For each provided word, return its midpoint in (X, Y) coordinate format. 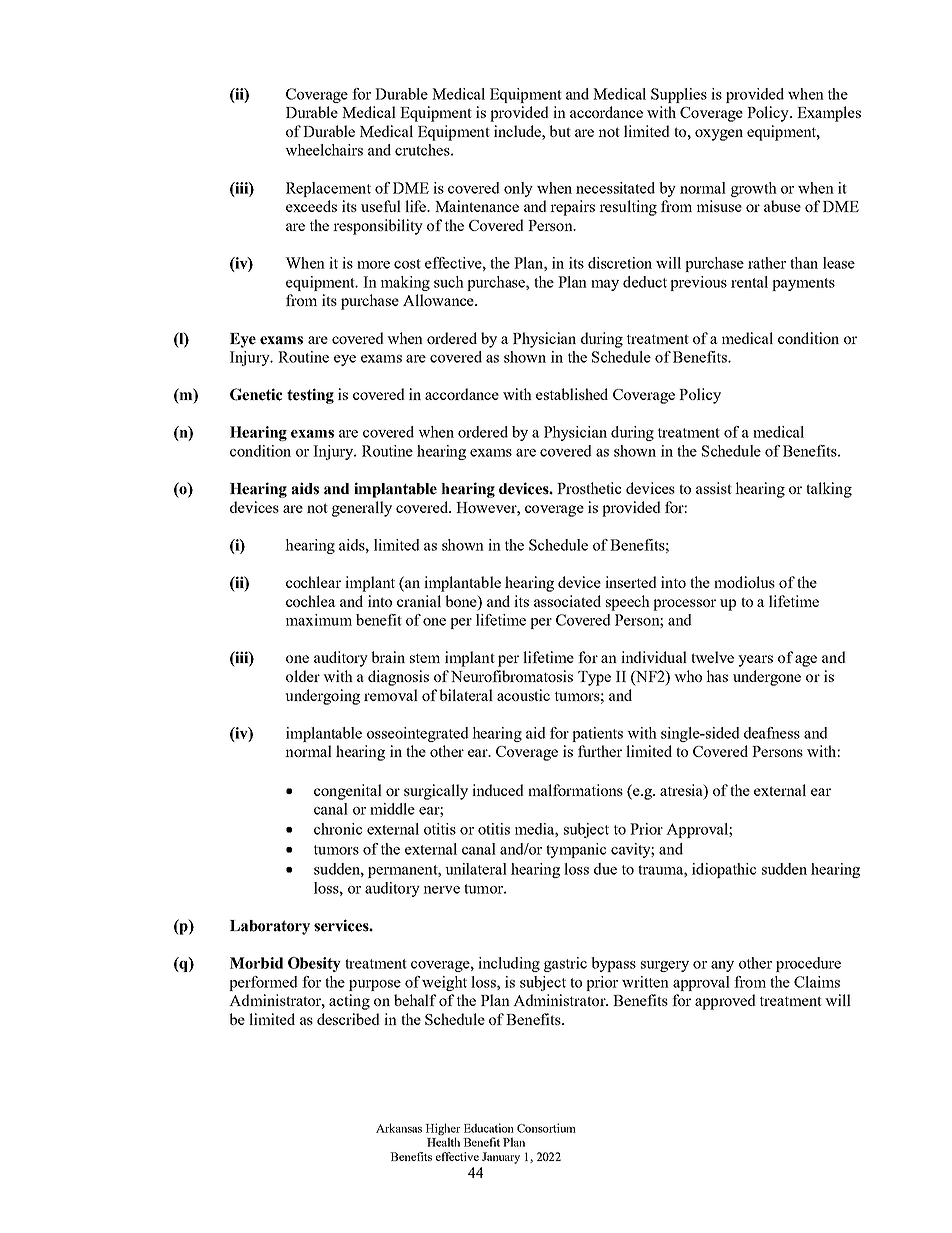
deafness (772, 733)
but (560, 131)
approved (725, 1002)
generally (362, 509)
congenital (348, 792)
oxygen (719, 135)
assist (714, 488)
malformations (575, 790)
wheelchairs (324, 150)
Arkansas (399, 1128)
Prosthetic (589, 488)
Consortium (546, 1128)
